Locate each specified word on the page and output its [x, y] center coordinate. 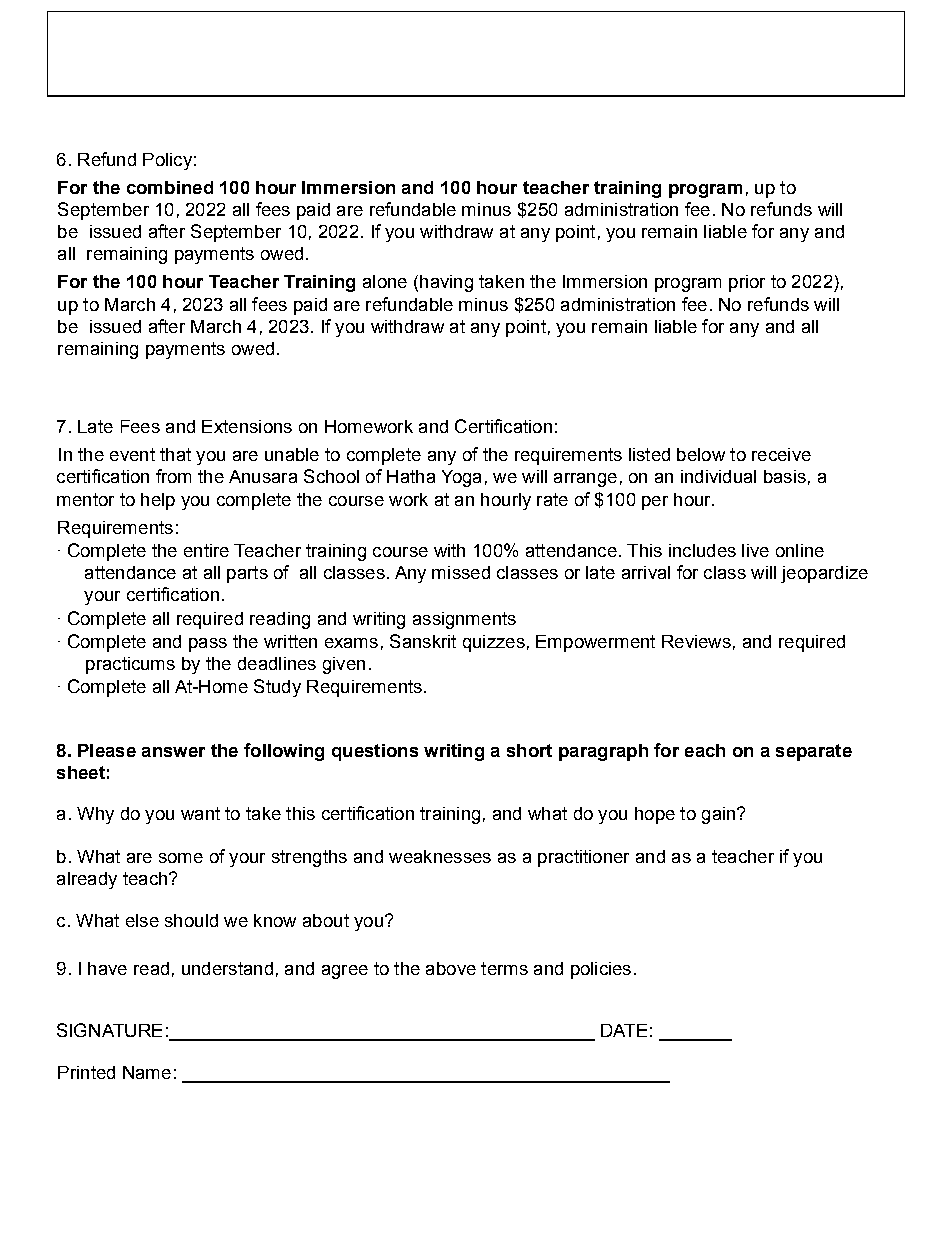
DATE [624, 1030]
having [446, 283]
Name [147, 1072]
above [451, 968]
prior [747, 283]
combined [170, 187]
